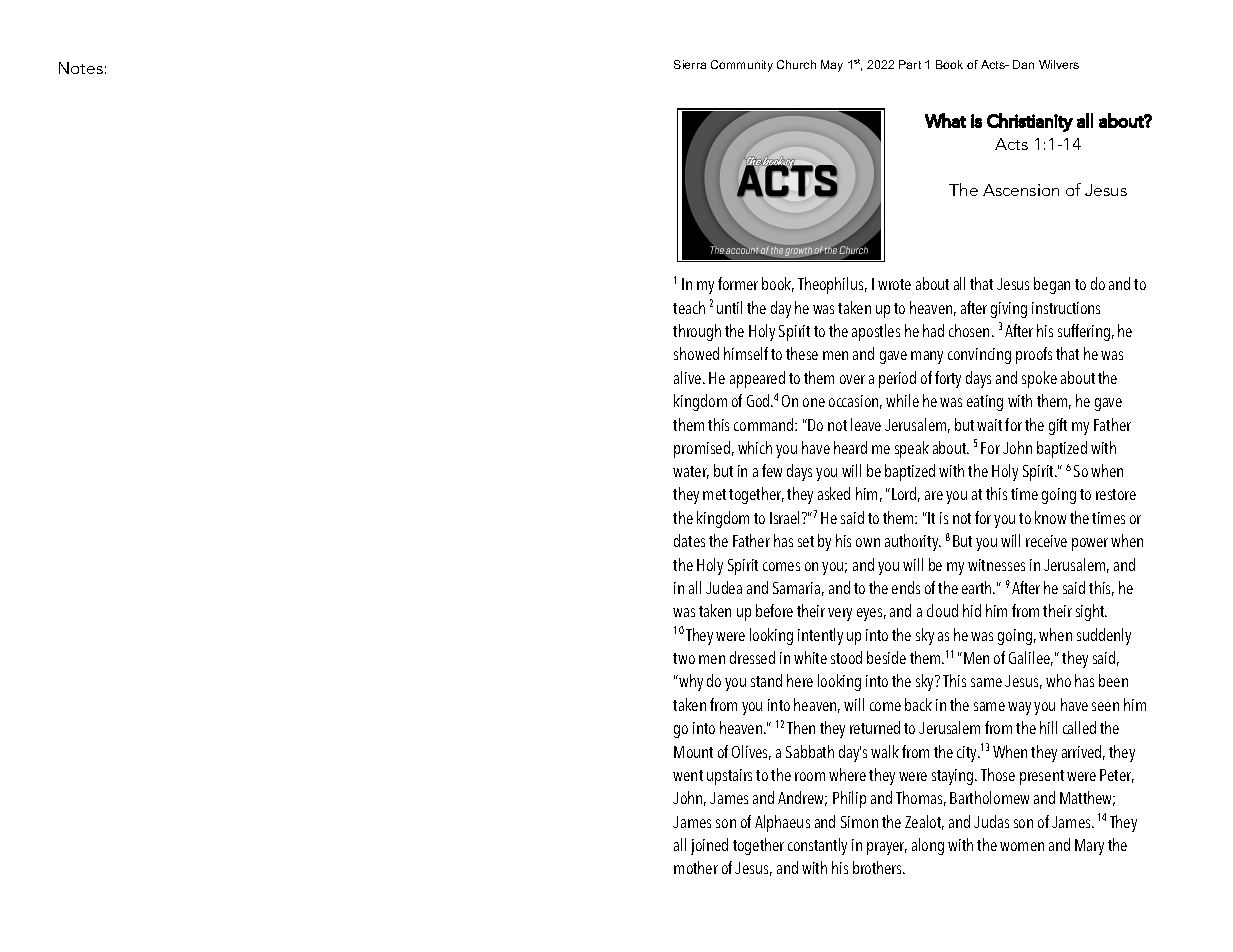 The height and width of the screenshot is (952, 1233). What do you see at coordinates (684, 658) in the screenshot?
I see `two` at bounding box center [684, 658].
